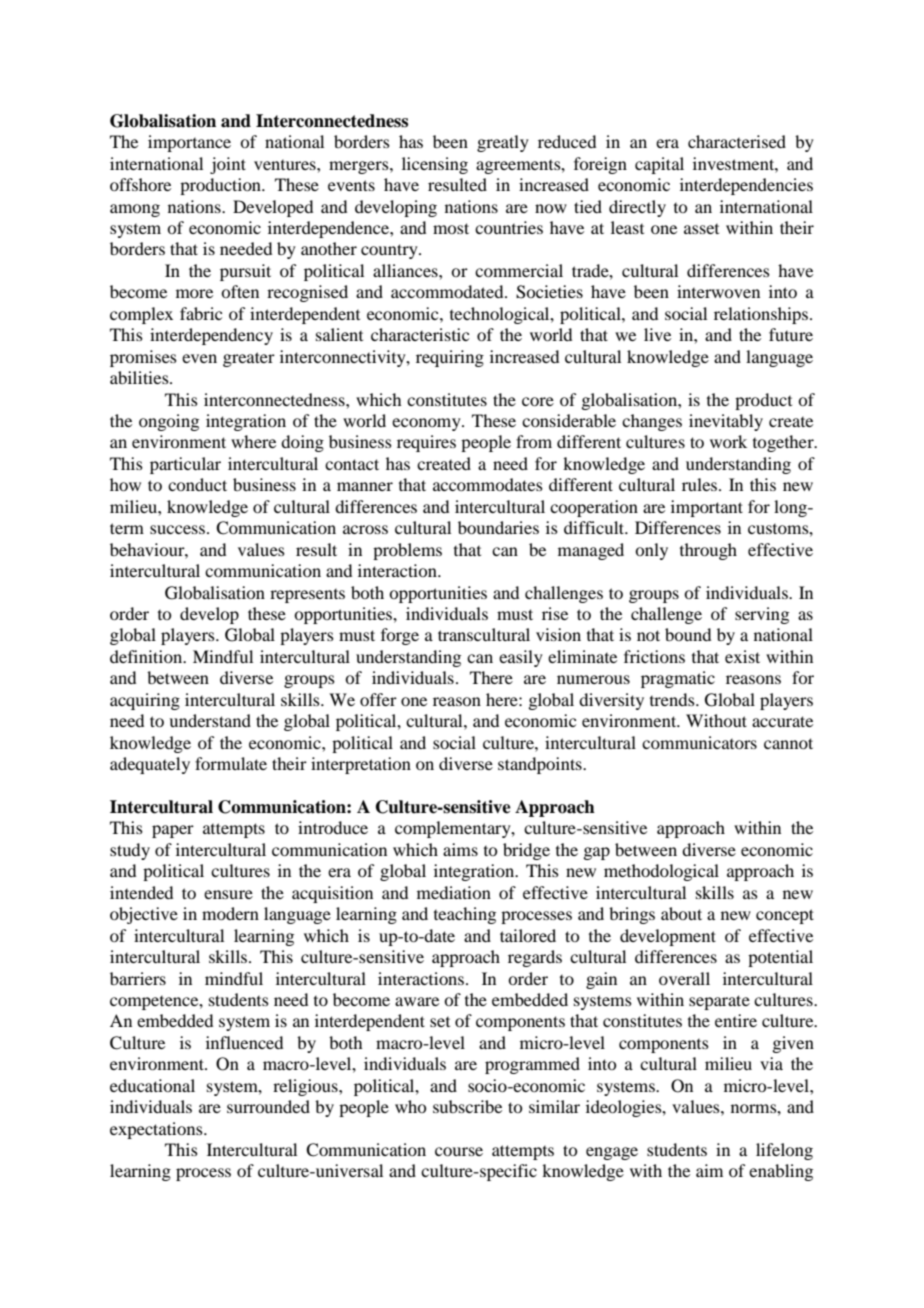 The image size is (924, 1308). I want to click on definition, so click(147, 656).
